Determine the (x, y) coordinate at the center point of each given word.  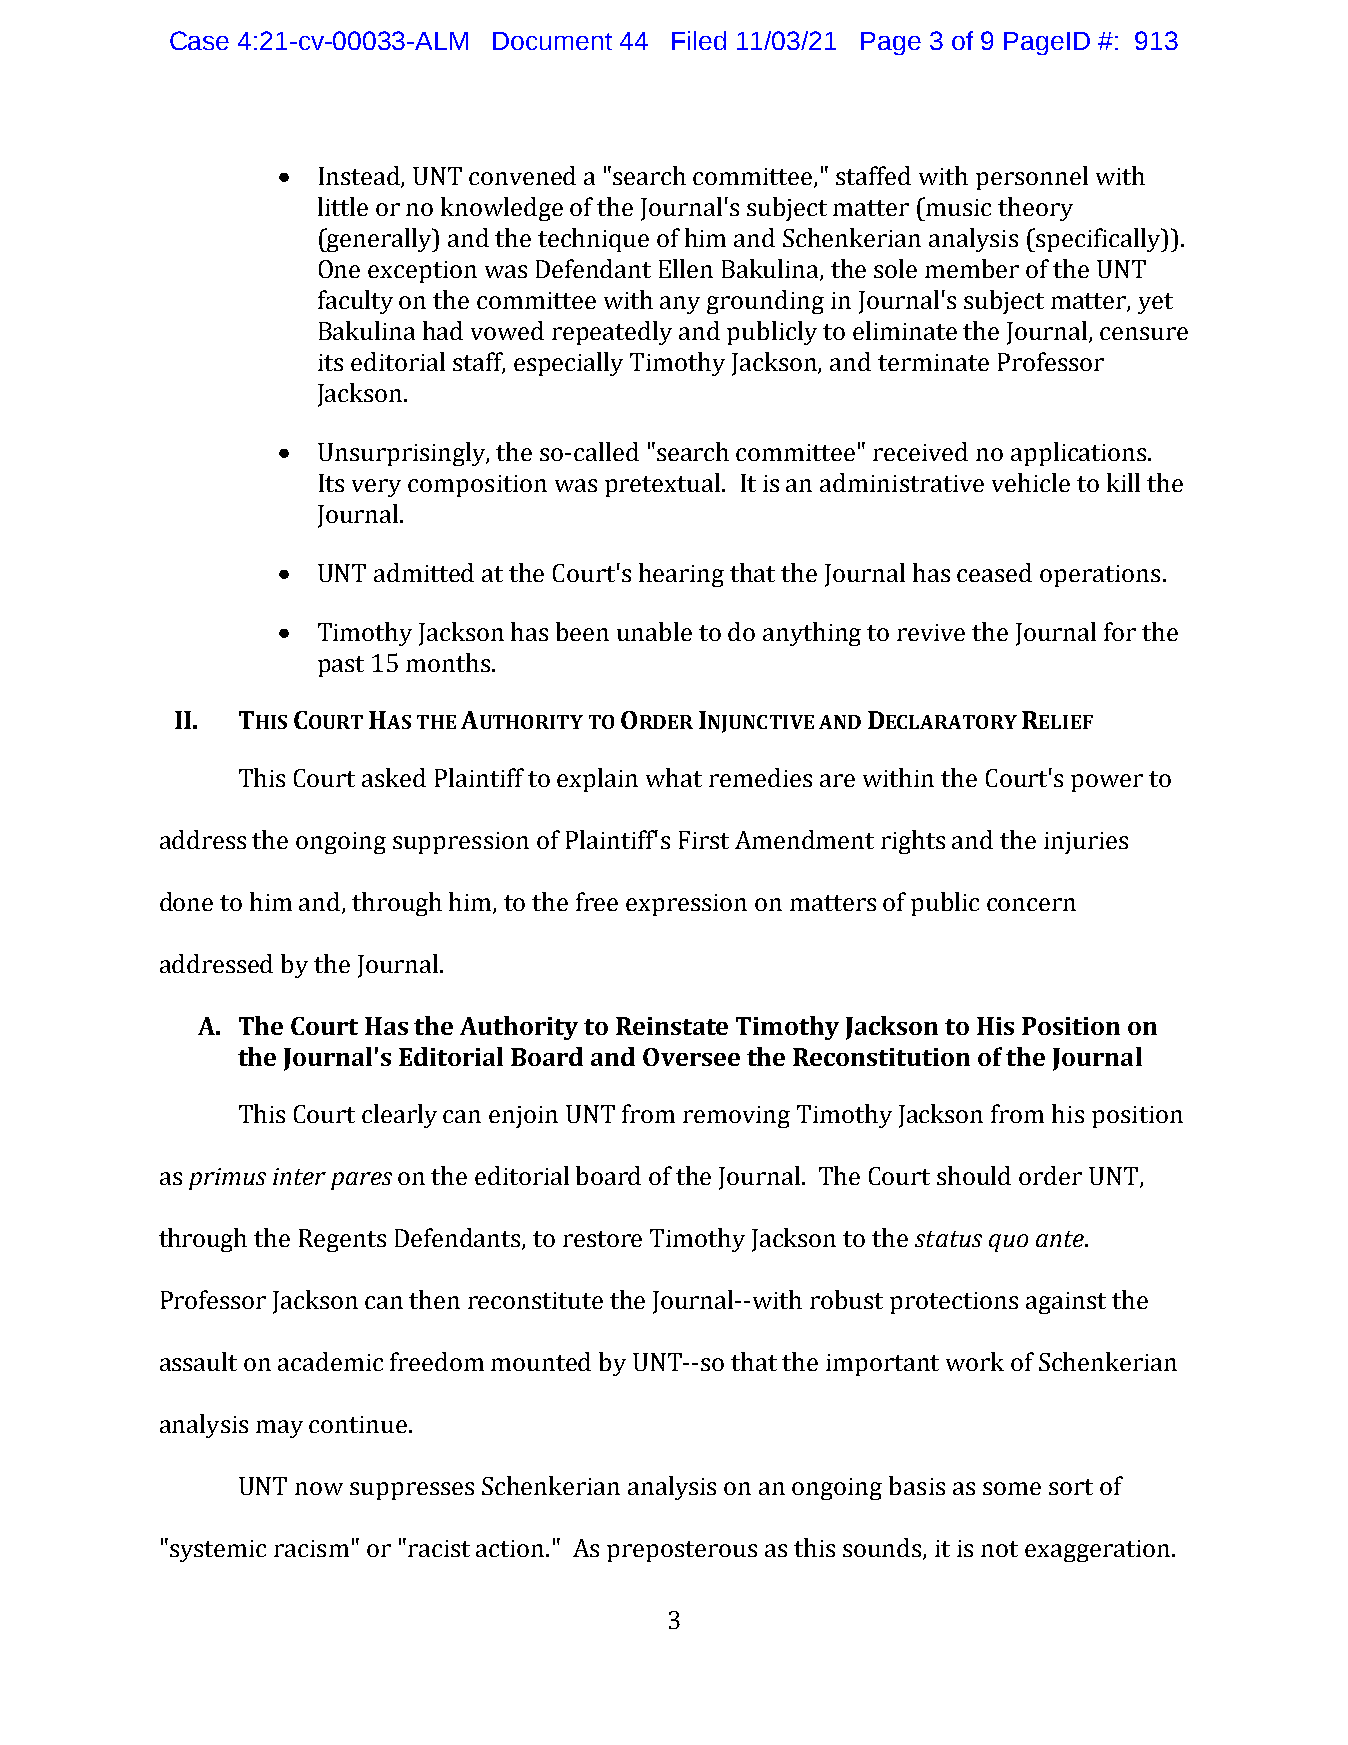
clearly (399, 1116)
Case (199, 40)
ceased (994, 572)
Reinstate (672, 1026)
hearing (681, 575)
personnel (1032, 178)
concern (1031, 904)
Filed (699, 40)
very (376, 488)
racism (311, 1548)
